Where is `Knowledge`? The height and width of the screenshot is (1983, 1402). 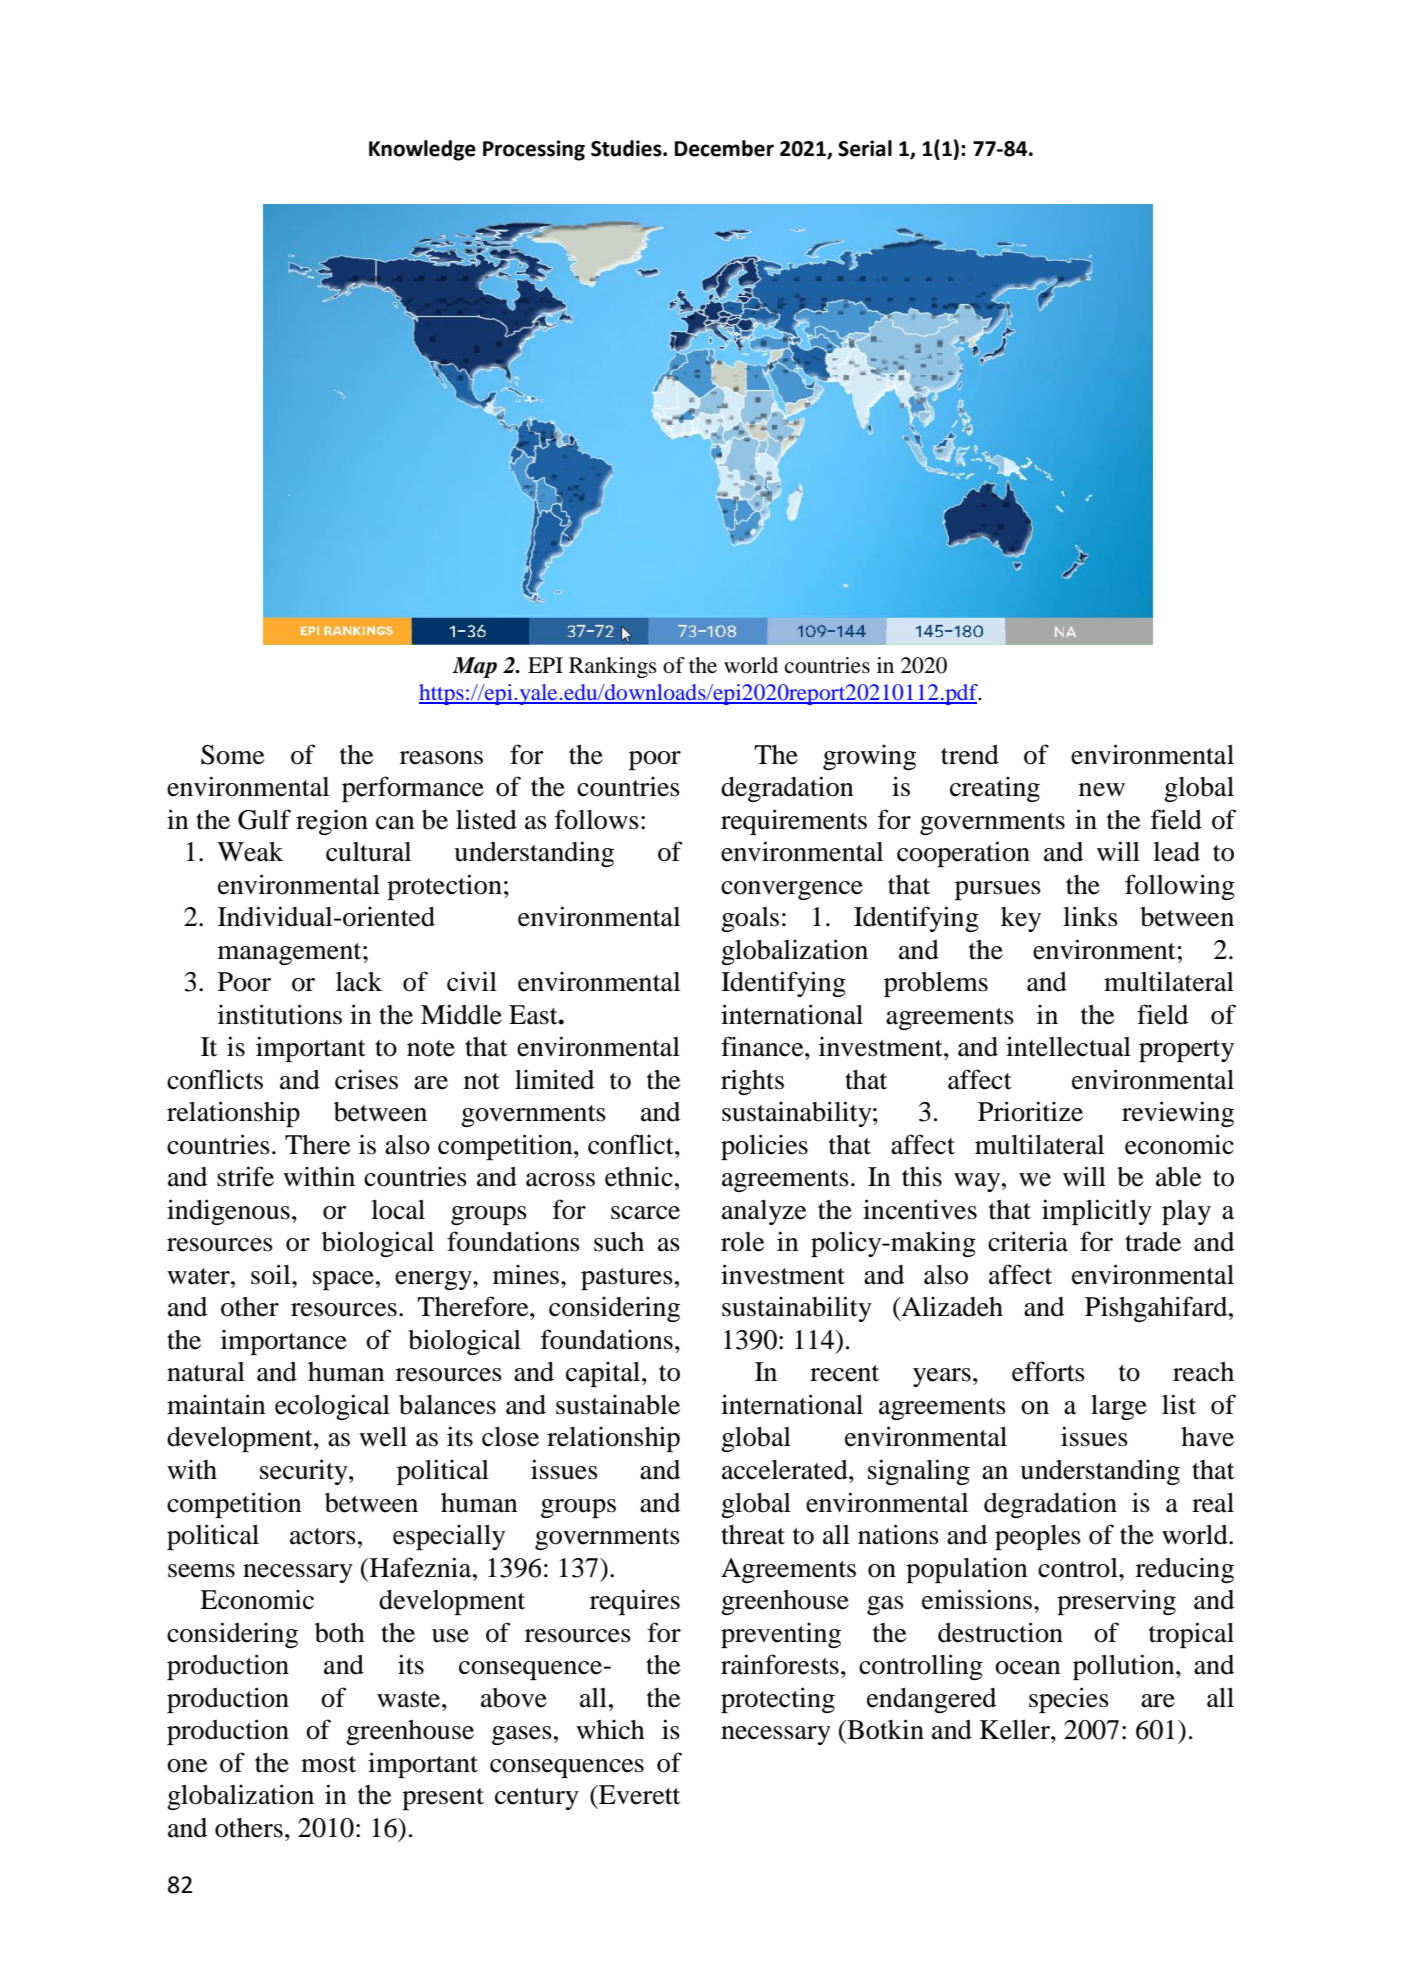 Knowledge is located at coordinates (422, 150).
